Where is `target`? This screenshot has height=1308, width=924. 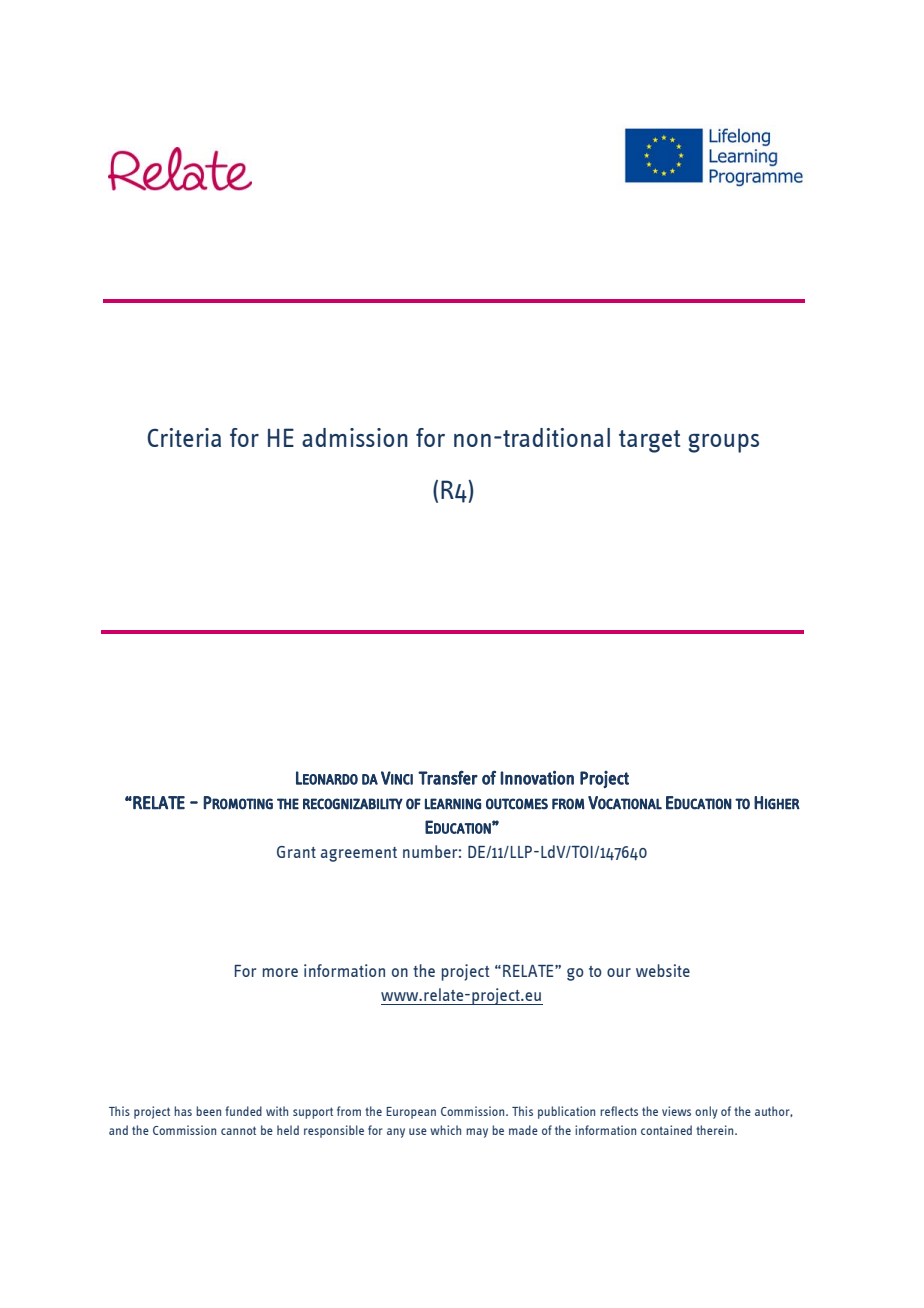
target is located at coordinates (650, 441).
